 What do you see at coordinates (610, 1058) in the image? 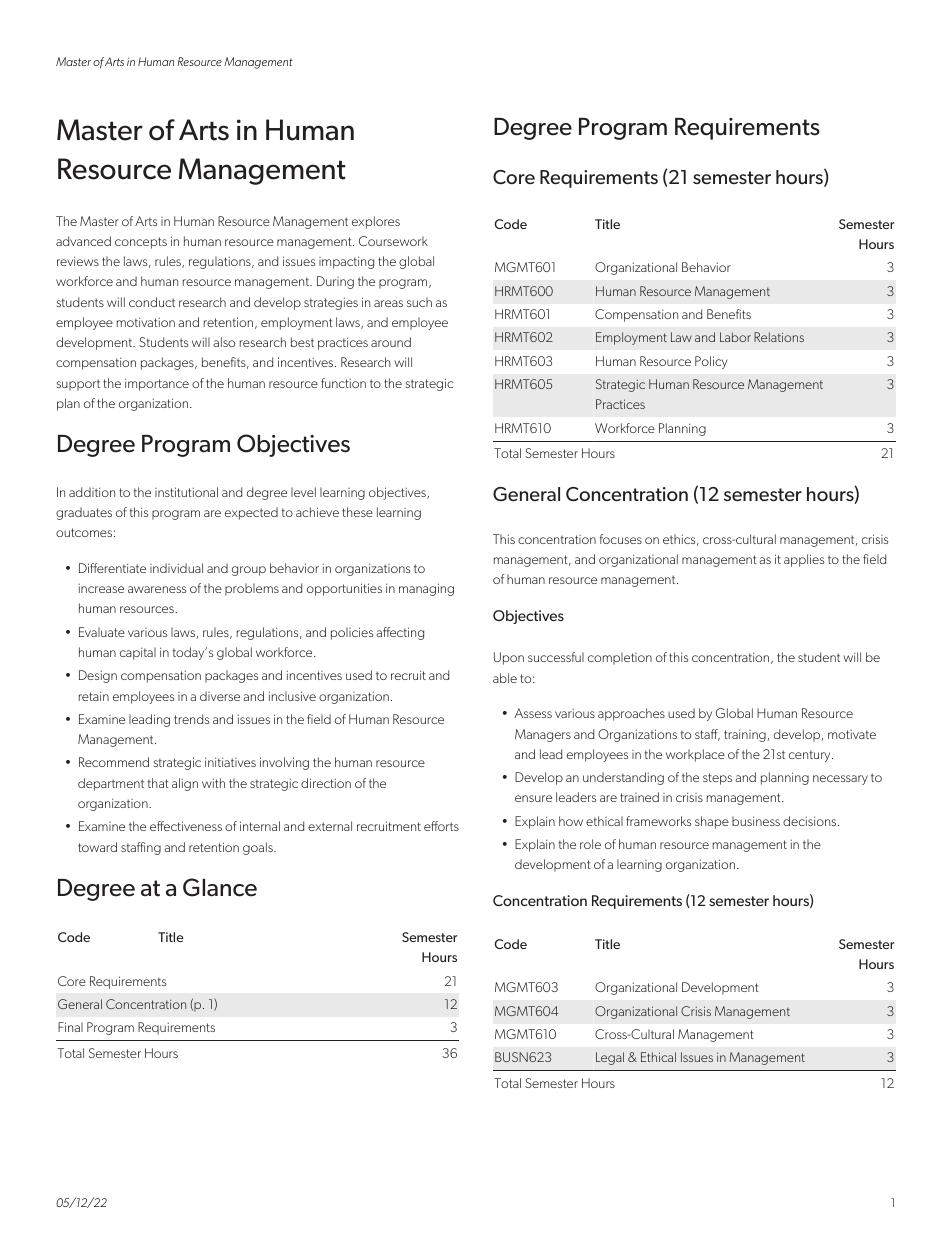
I see `Legal` at bounding box center [610, 1058].
